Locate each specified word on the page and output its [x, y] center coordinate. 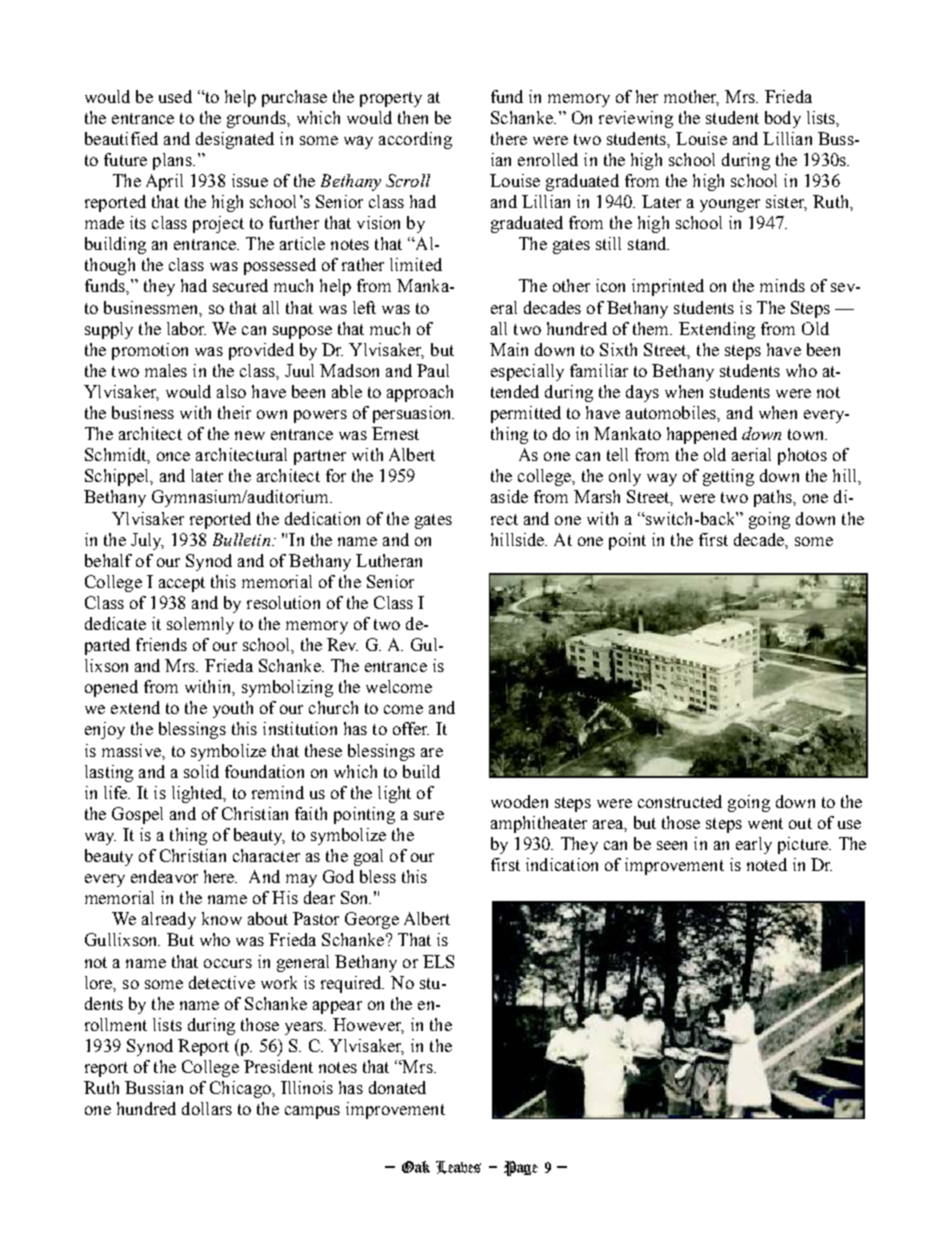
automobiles [672, 412]
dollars [207, 1108]
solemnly [200, 625]
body [783, 119]
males [166, 370]
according [415, 140]
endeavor [164, 876]
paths [774, 498]
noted [767, 864]
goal [368, 857]
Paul [433, 370]
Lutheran [389, 560]
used [175, 96]
